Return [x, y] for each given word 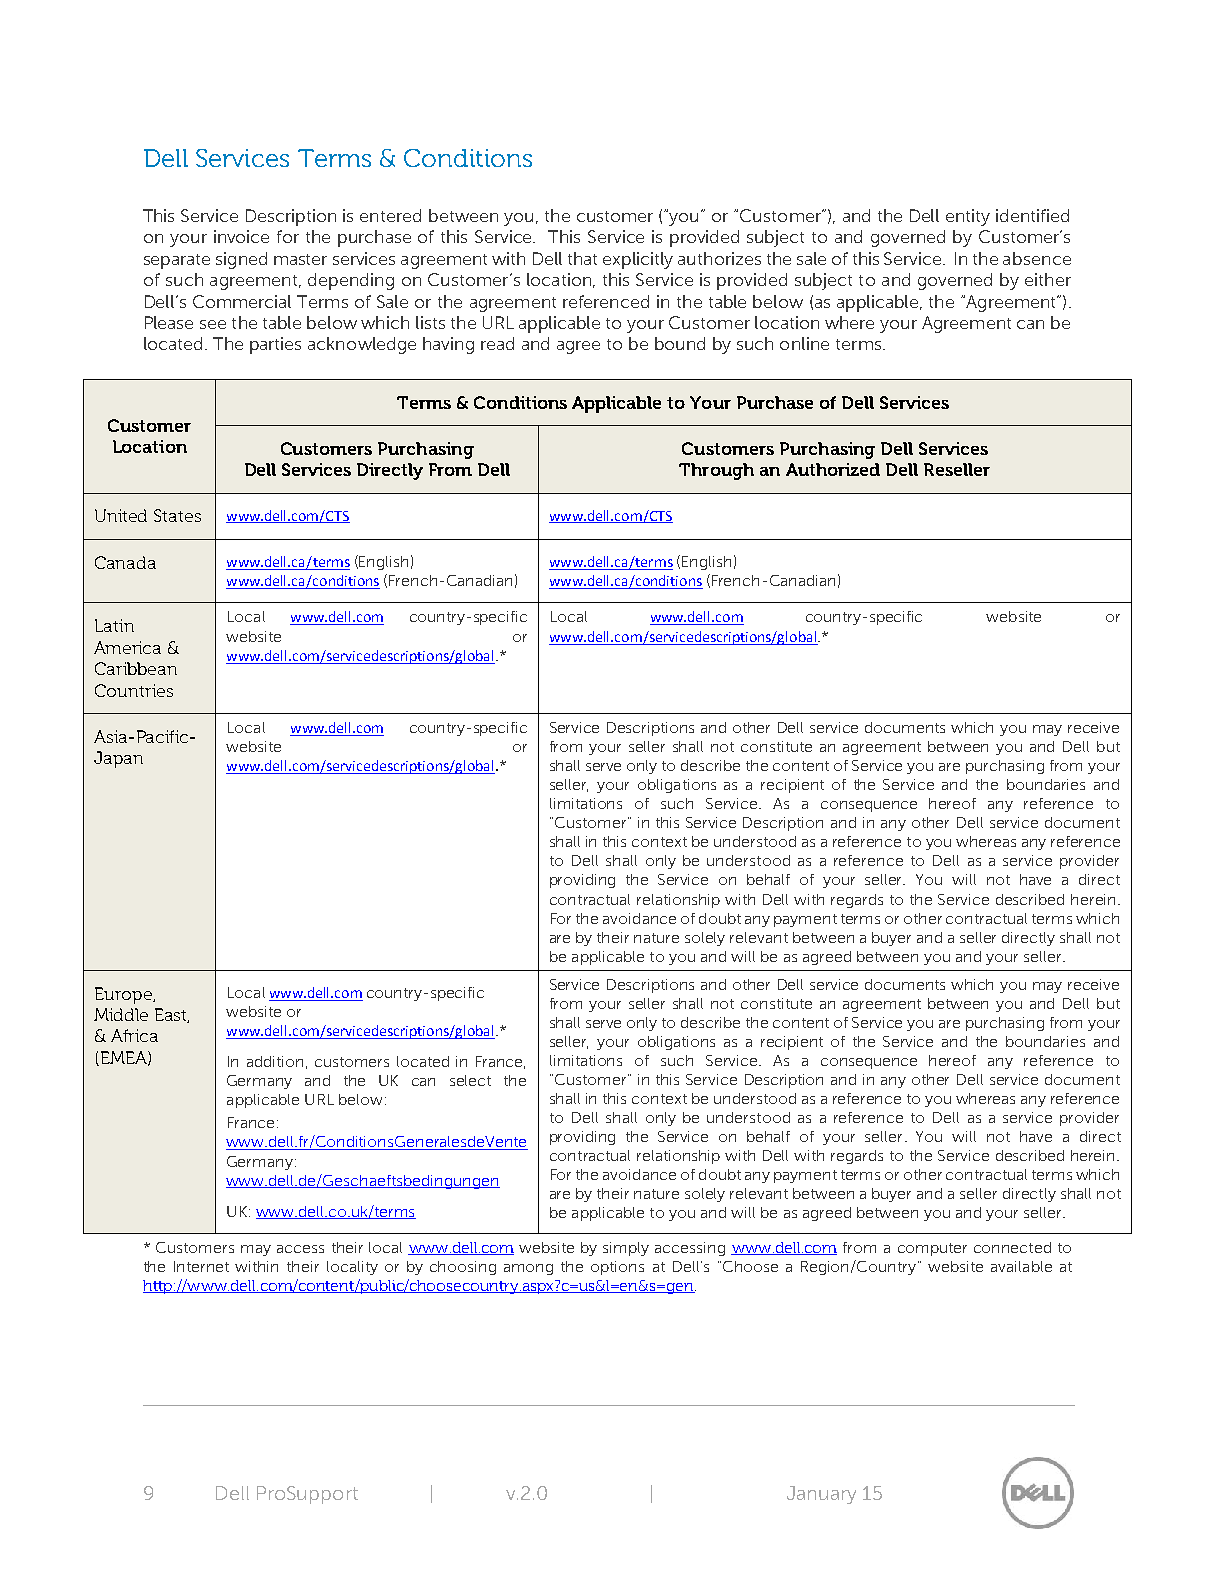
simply [626, 1249]
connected [1012, 1247]
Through [716, 471]
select [470, 1080]
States [177, 515]
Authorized [833, 469]
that [582, 258]
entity [968, 217]
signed [241, 260]
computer [932, 1249]
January [821, 1495]
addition [275, 1061]
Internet [201, 1266]
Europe [124, 995]
